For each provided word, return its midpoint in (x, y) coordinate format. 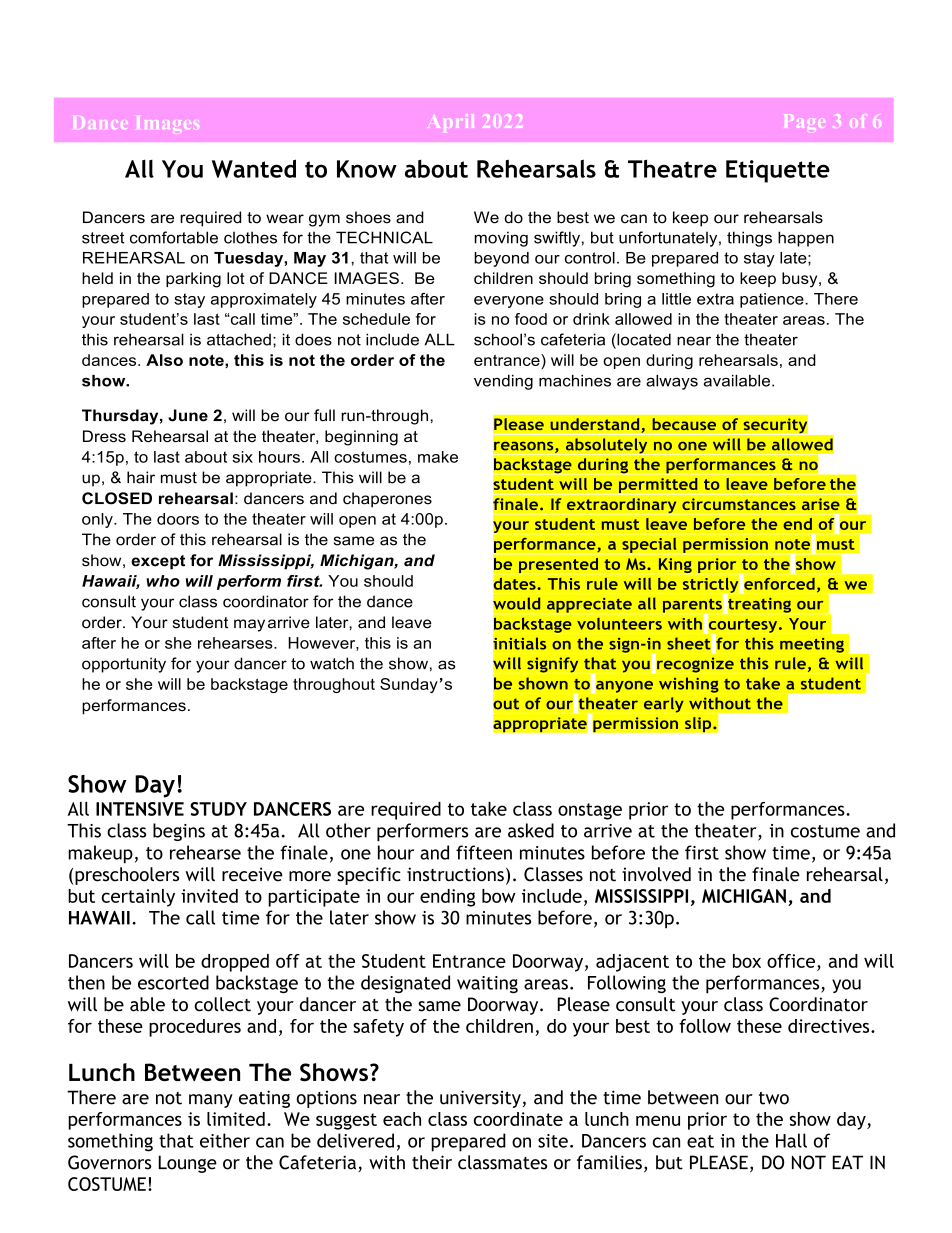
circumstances (739, 504)
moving (501, 239)
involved (656, 874)
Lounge (187, 1164)
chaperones (387, 500)
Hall (791, 1140)
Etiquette (778, 171)
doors (178, 519)
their (432, 1162)
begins (179, 832)
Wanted (254, 168)
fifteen (484, 852)
